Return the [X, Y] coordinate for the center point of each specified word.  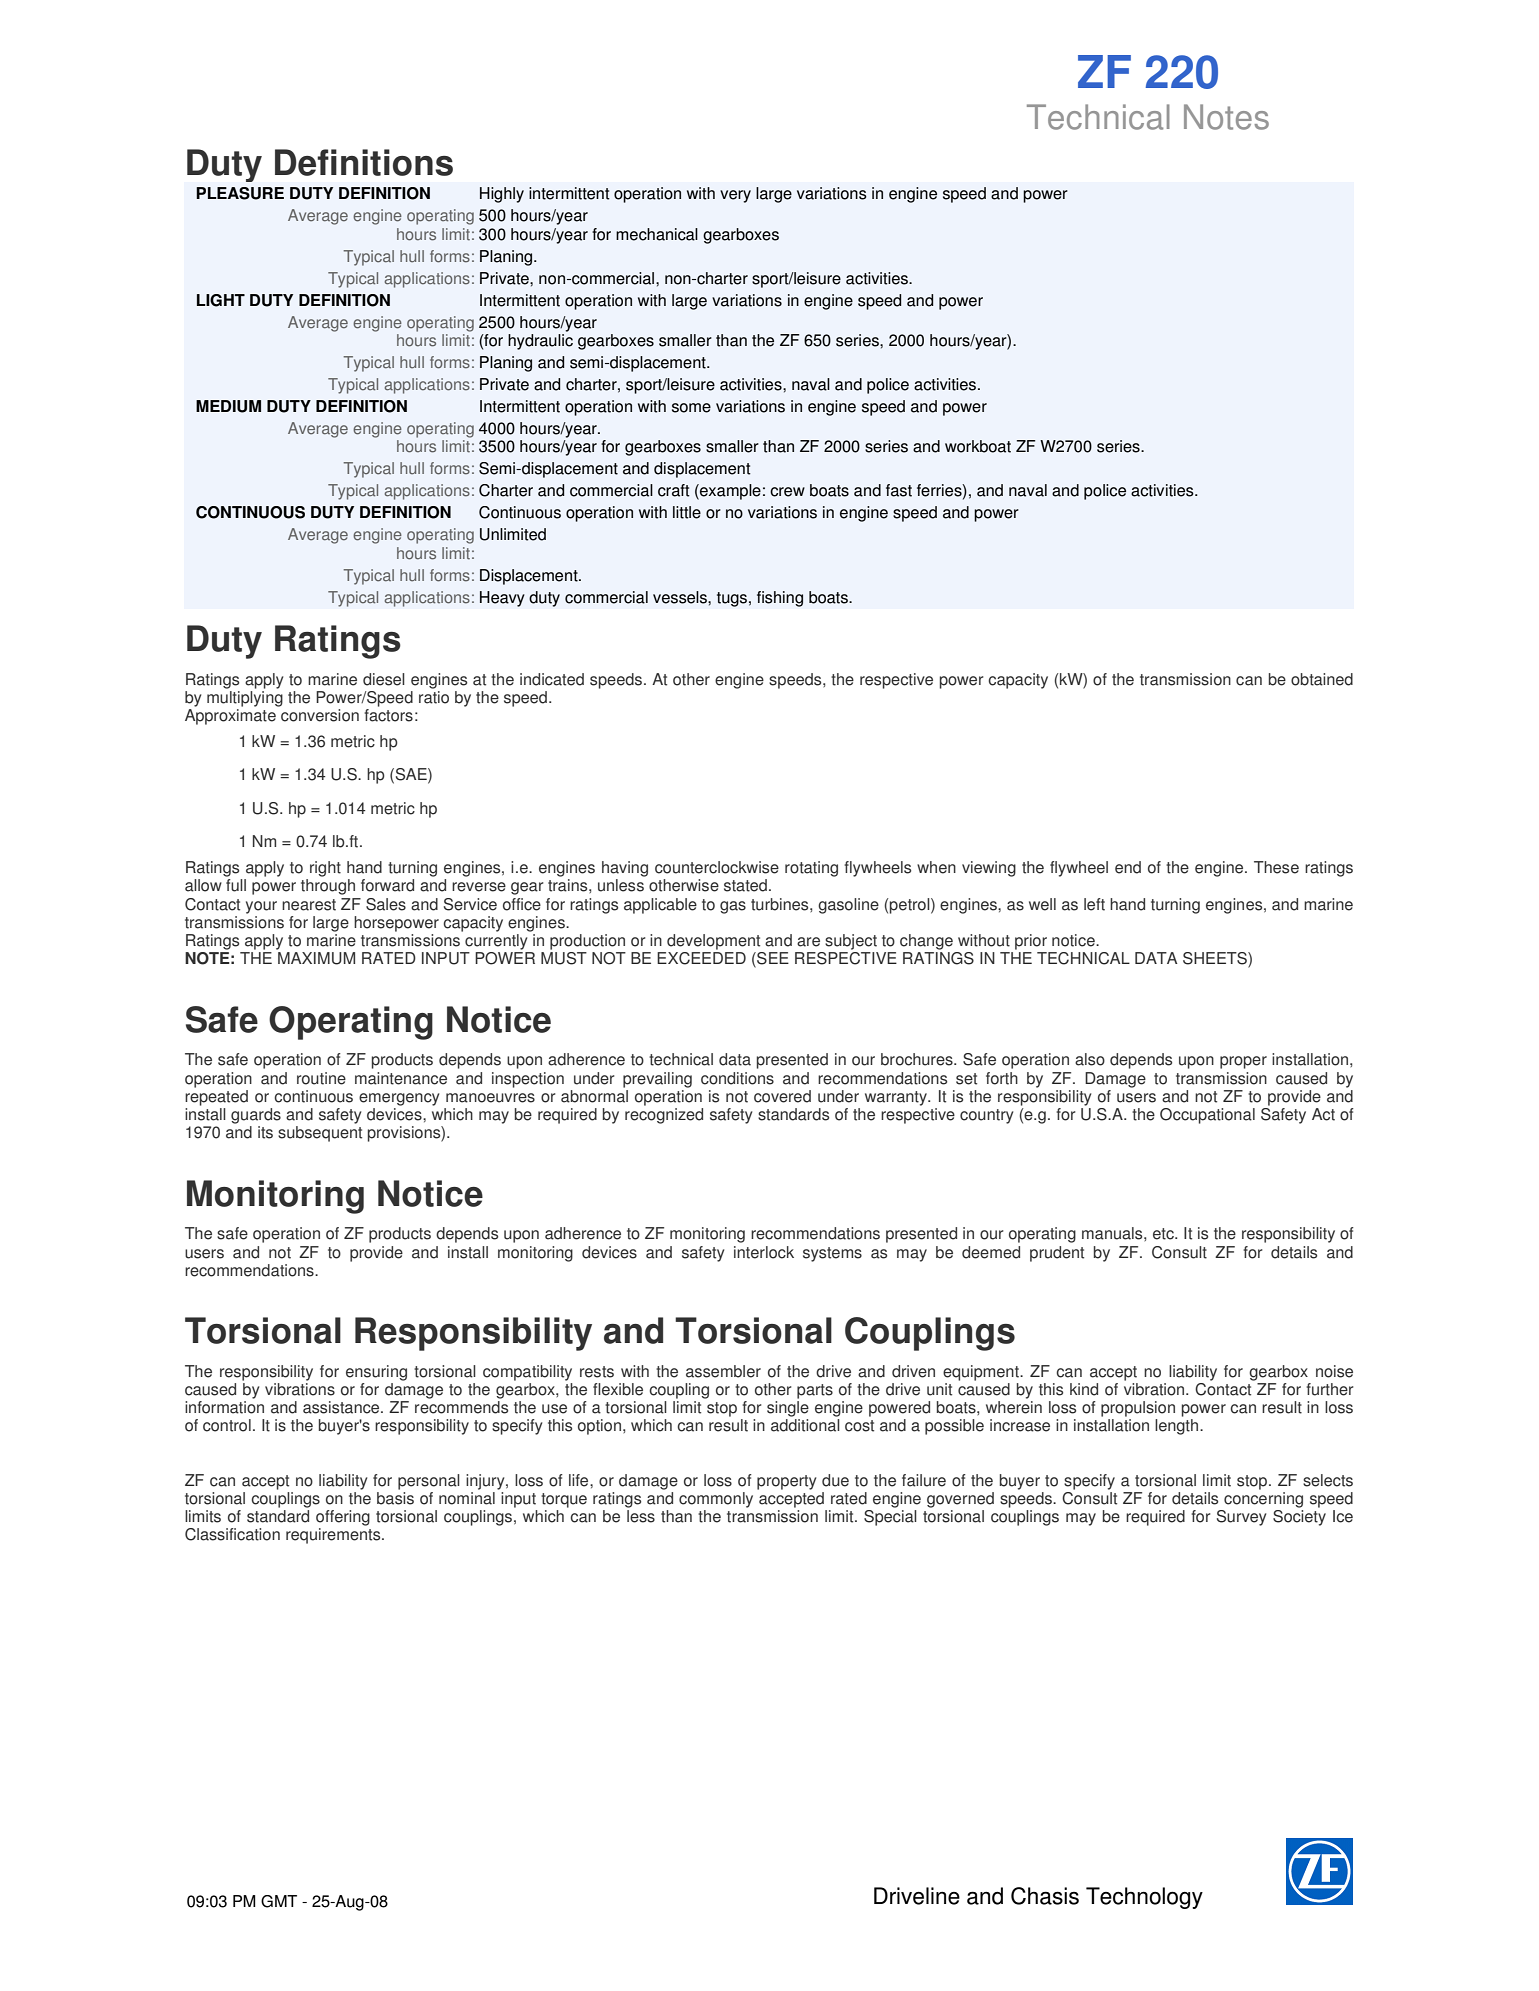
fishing [780, 599]
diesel [384, 679]
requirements [334, 1536]
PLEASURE [240, 193]
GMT [279, 1901]
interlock [764, 1252]
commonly [716, 1500]
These [1276, 867]
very [735, 196]
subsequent [320, 1134]
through [328, 887]
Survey [1241, 1518]
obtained [1322, 679]
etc [1164, 1234]
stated [745, 885]
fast [899, 490]
